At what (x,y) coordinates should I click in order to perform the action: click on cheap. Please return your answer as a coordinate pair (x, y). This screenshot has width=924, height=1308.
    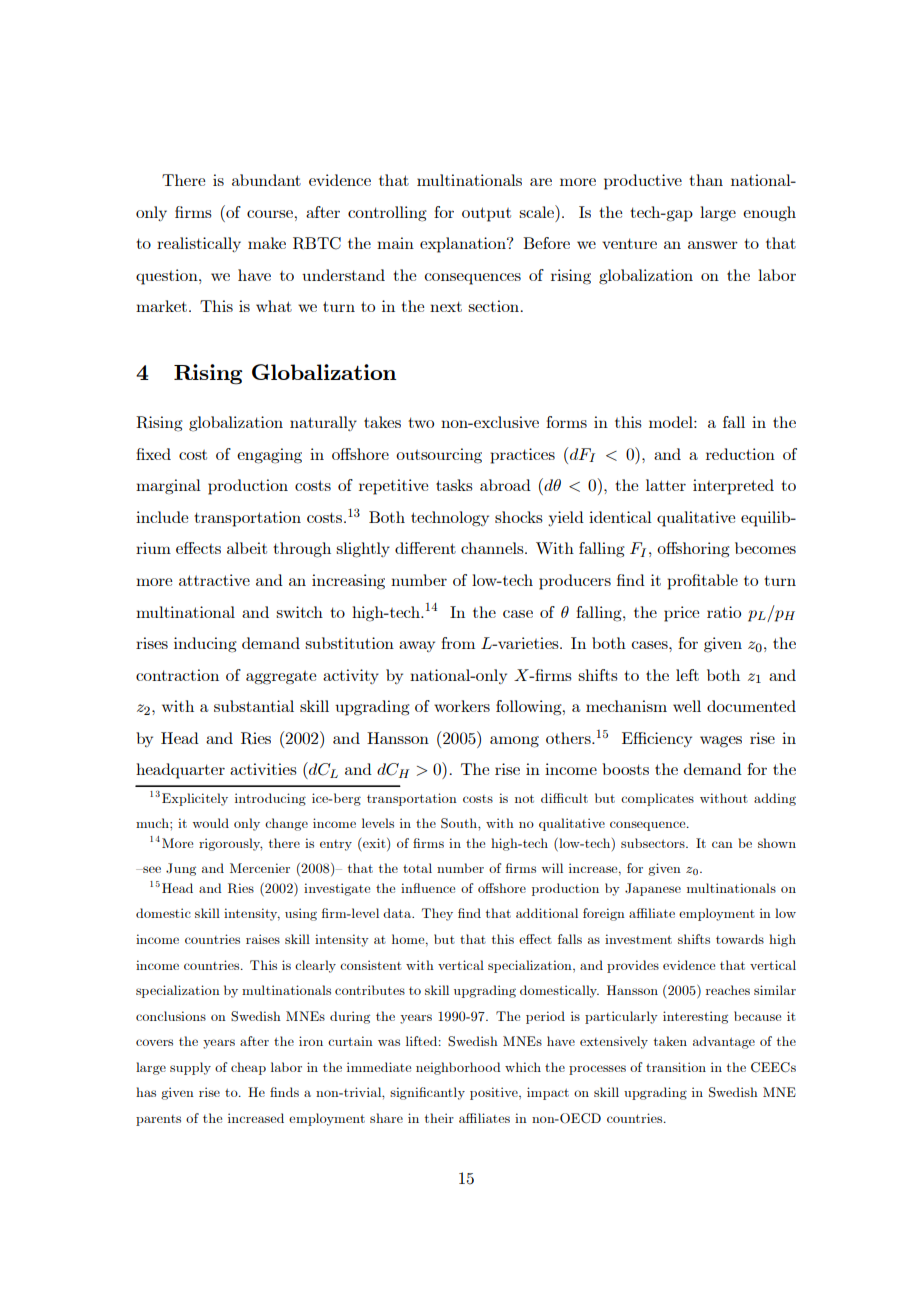
    Looking at the image, I should click on (248, 1068).
